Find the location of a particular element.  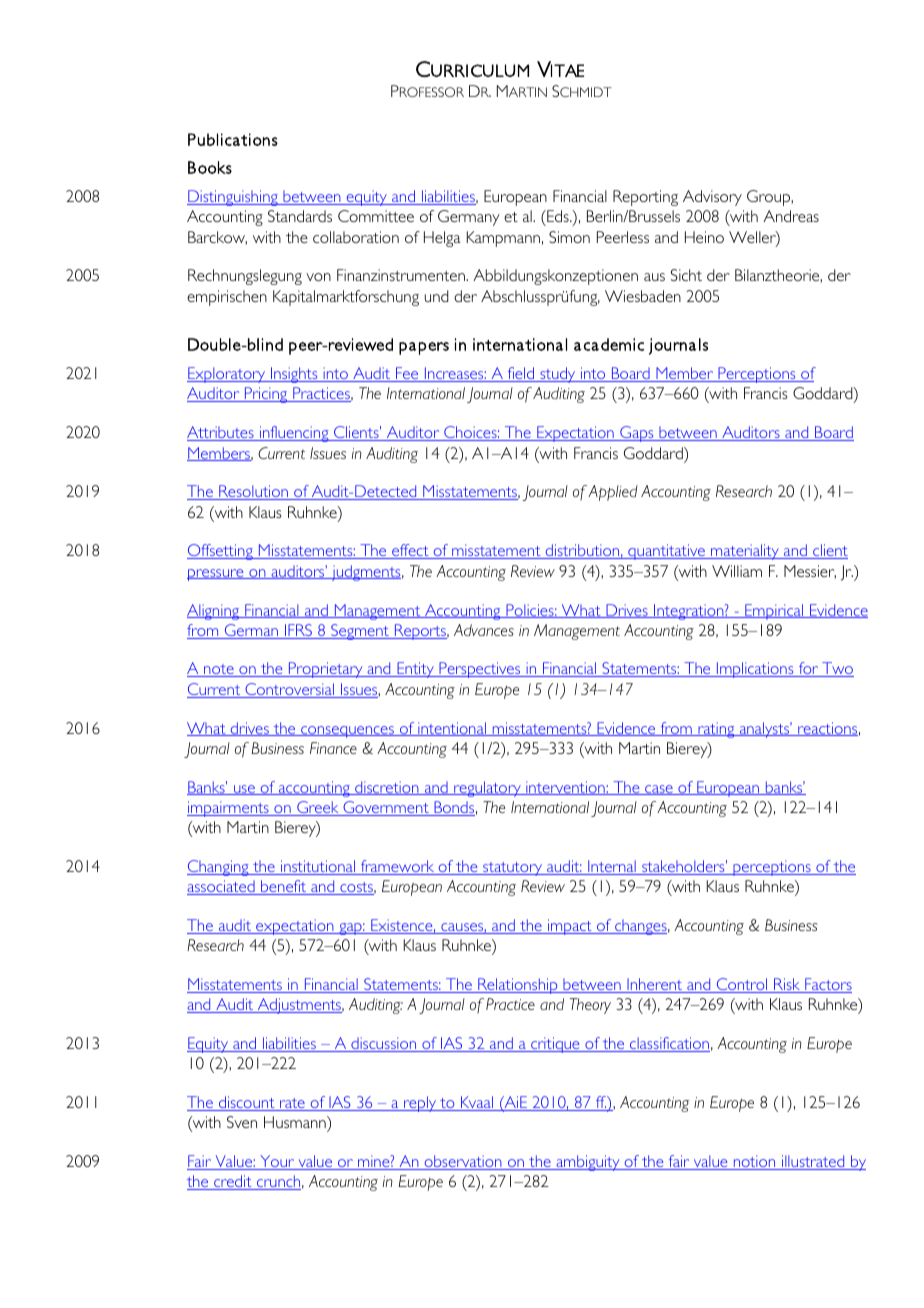

Andreas is located at coordinates (791, 216).
